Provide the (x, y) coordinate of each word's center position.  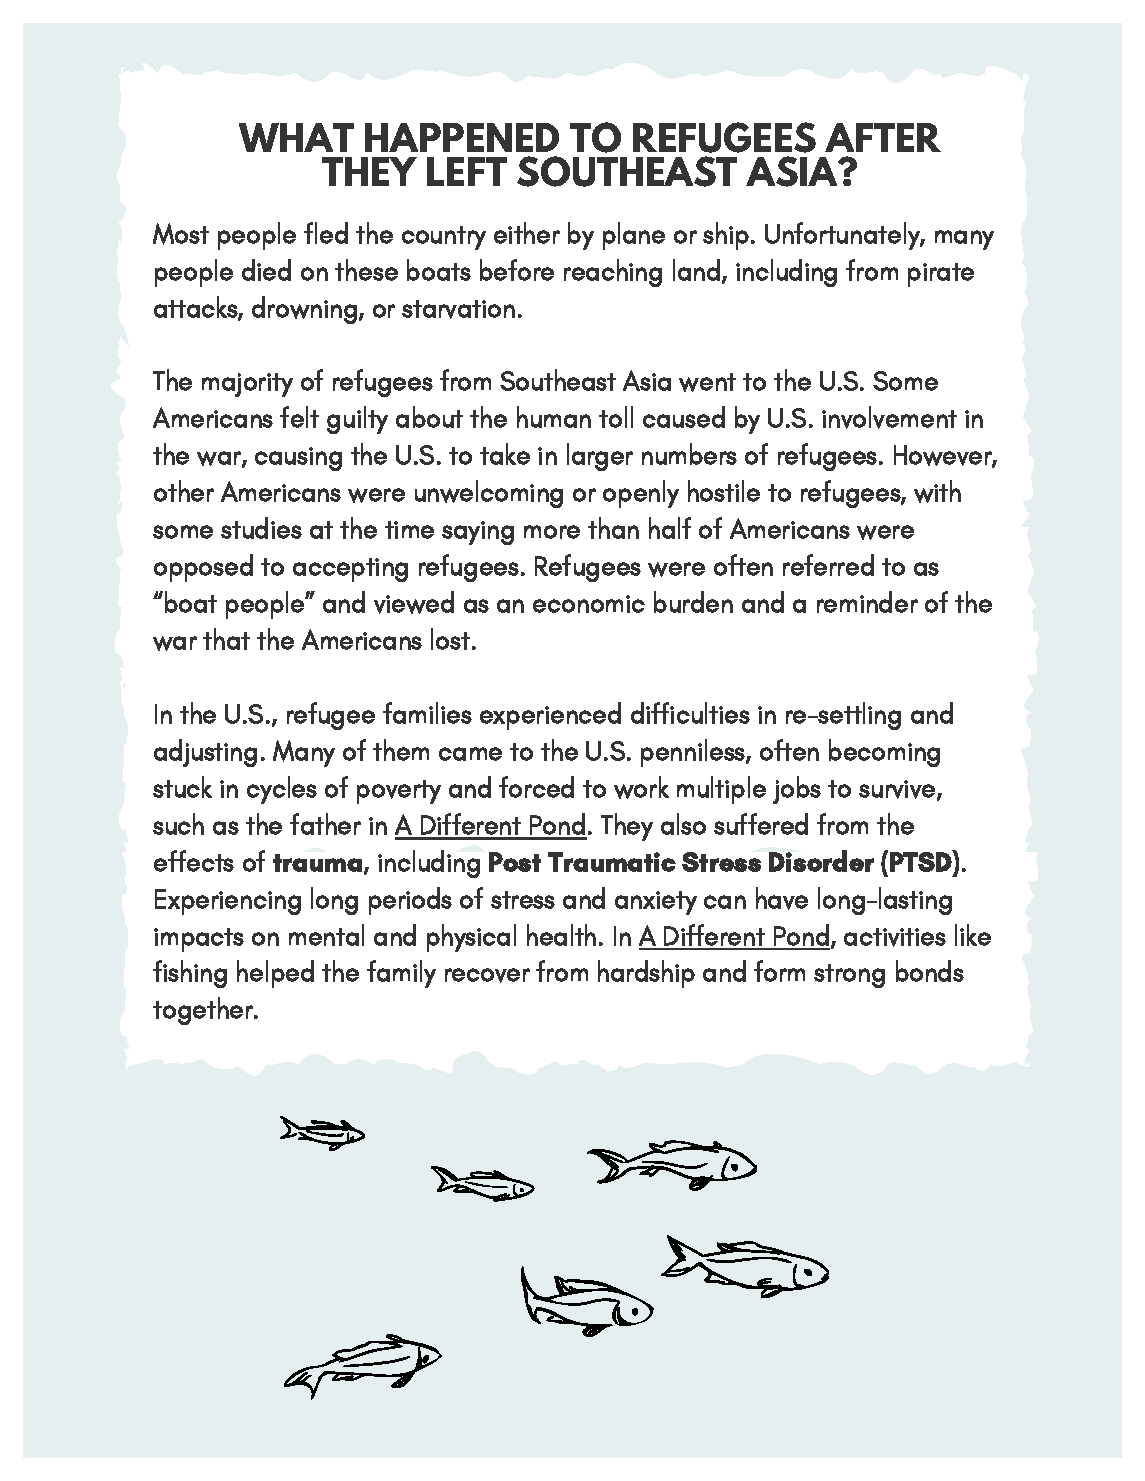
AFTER (883, 137)
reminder (867, 602)
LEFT (467, 171)
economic (589, 604)
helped (275, 974)
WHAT (296, 137)
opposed (203, 568)
